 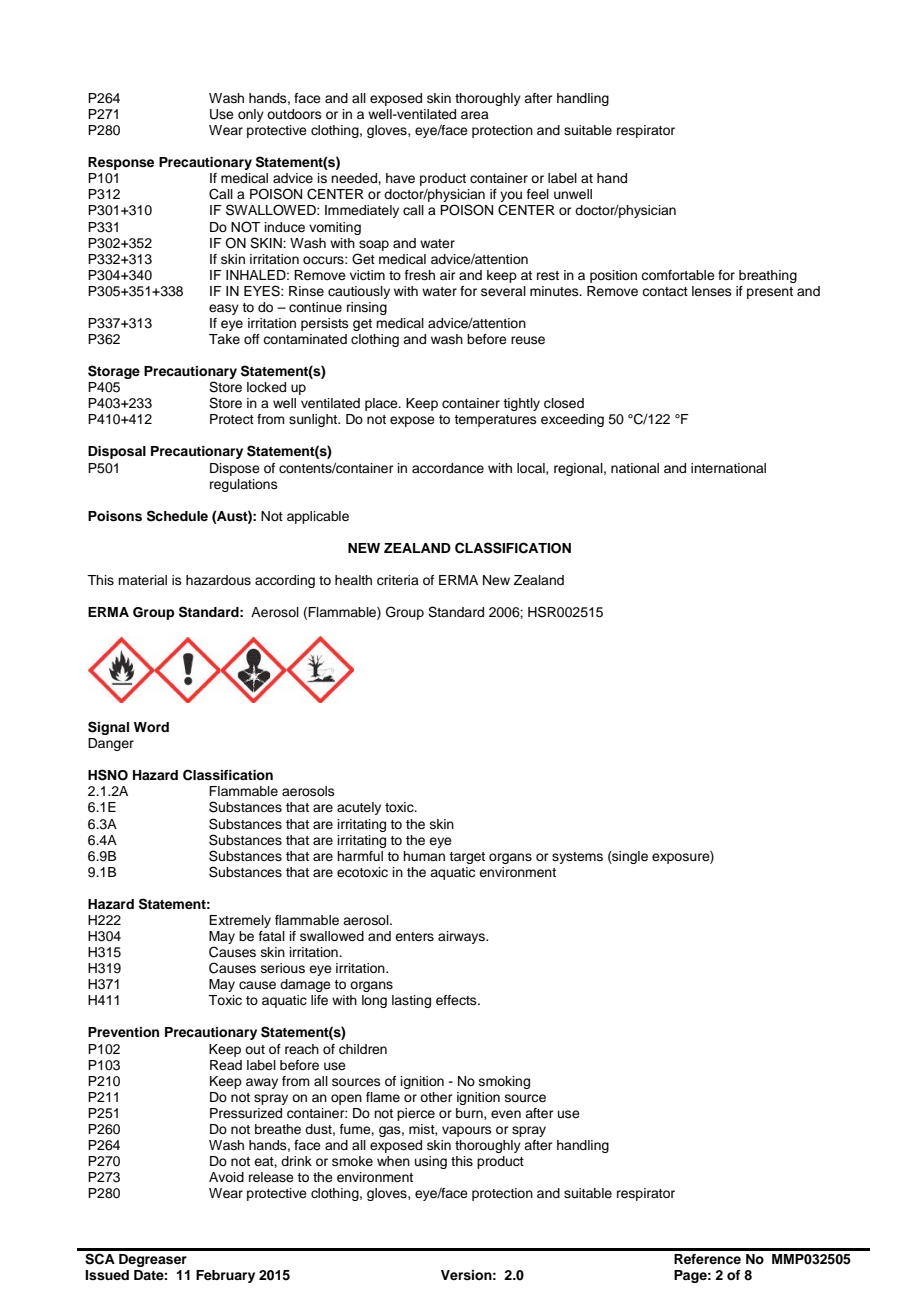 I want to click on Response, so click(x=121, y=163).
